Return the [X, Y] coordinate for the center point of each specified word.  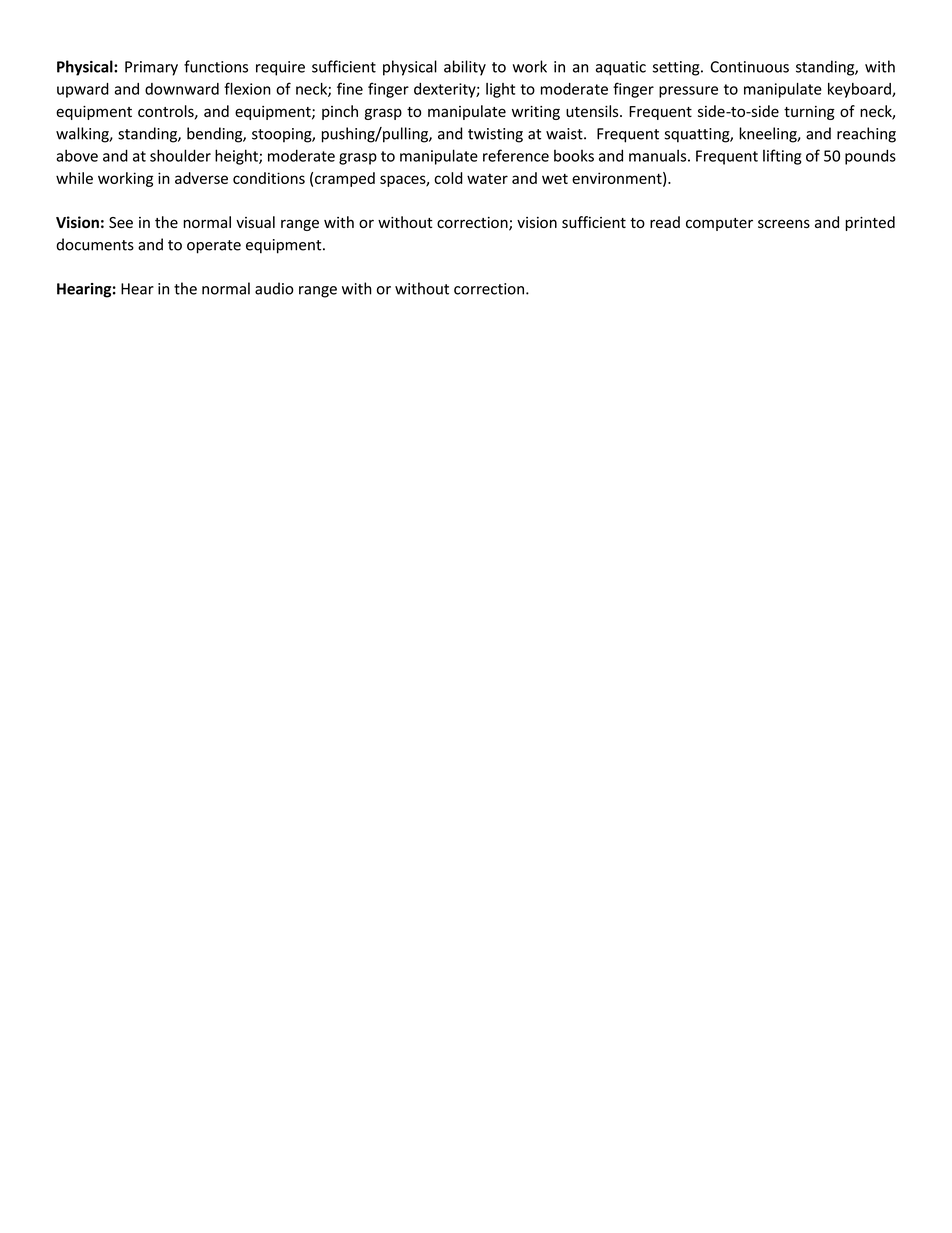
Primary [151, 68]
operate [214, 247]
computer [719, 224]
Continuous [749, 67]
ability [465, 68]
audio [274, 288]
